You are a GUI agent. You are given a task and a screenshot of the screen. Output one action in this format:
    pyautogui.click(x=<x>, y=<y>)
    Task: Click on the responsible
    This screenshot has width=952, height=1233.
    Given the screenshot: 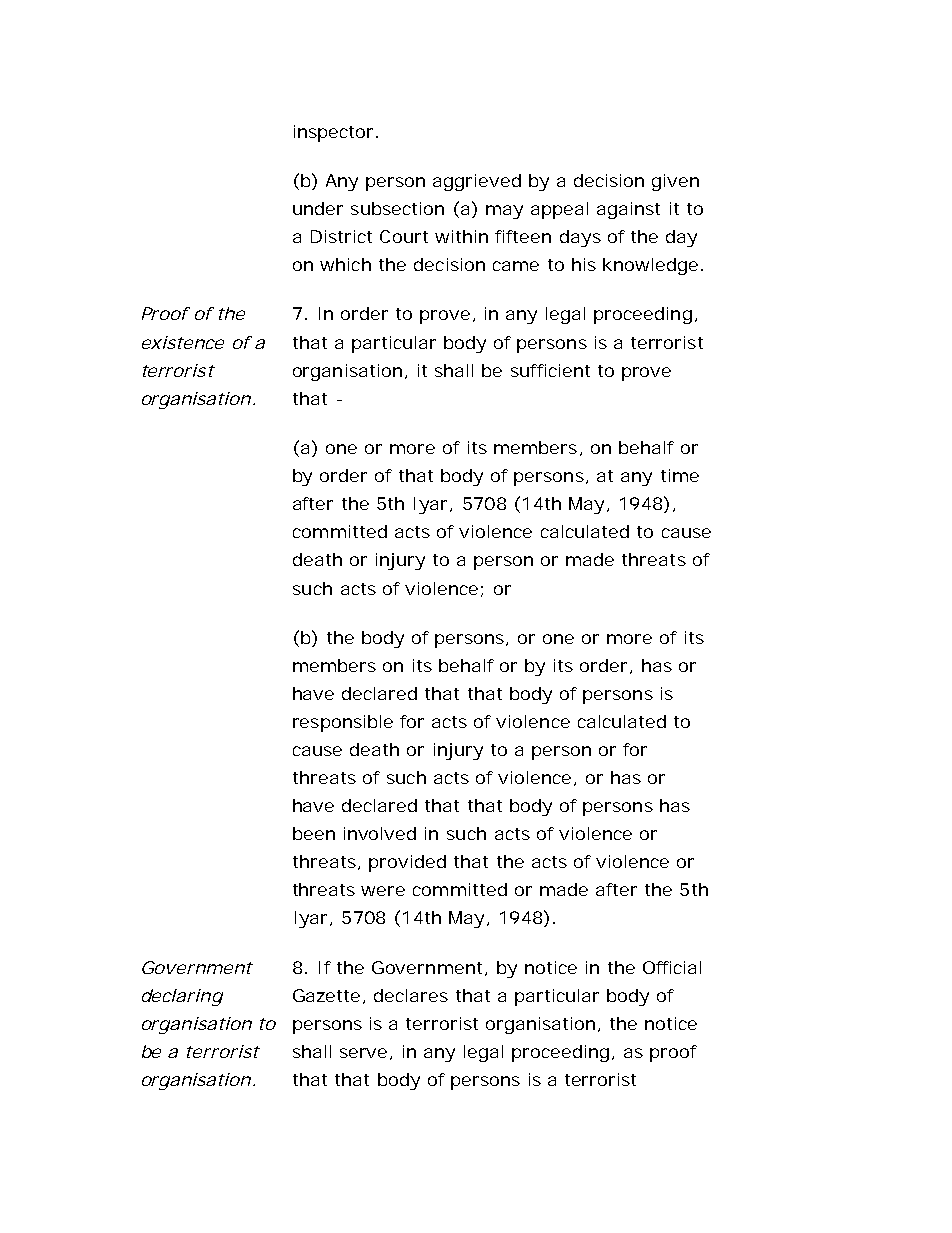 What is the action you would take?
    pyautogui.click(x=343, y=723)
